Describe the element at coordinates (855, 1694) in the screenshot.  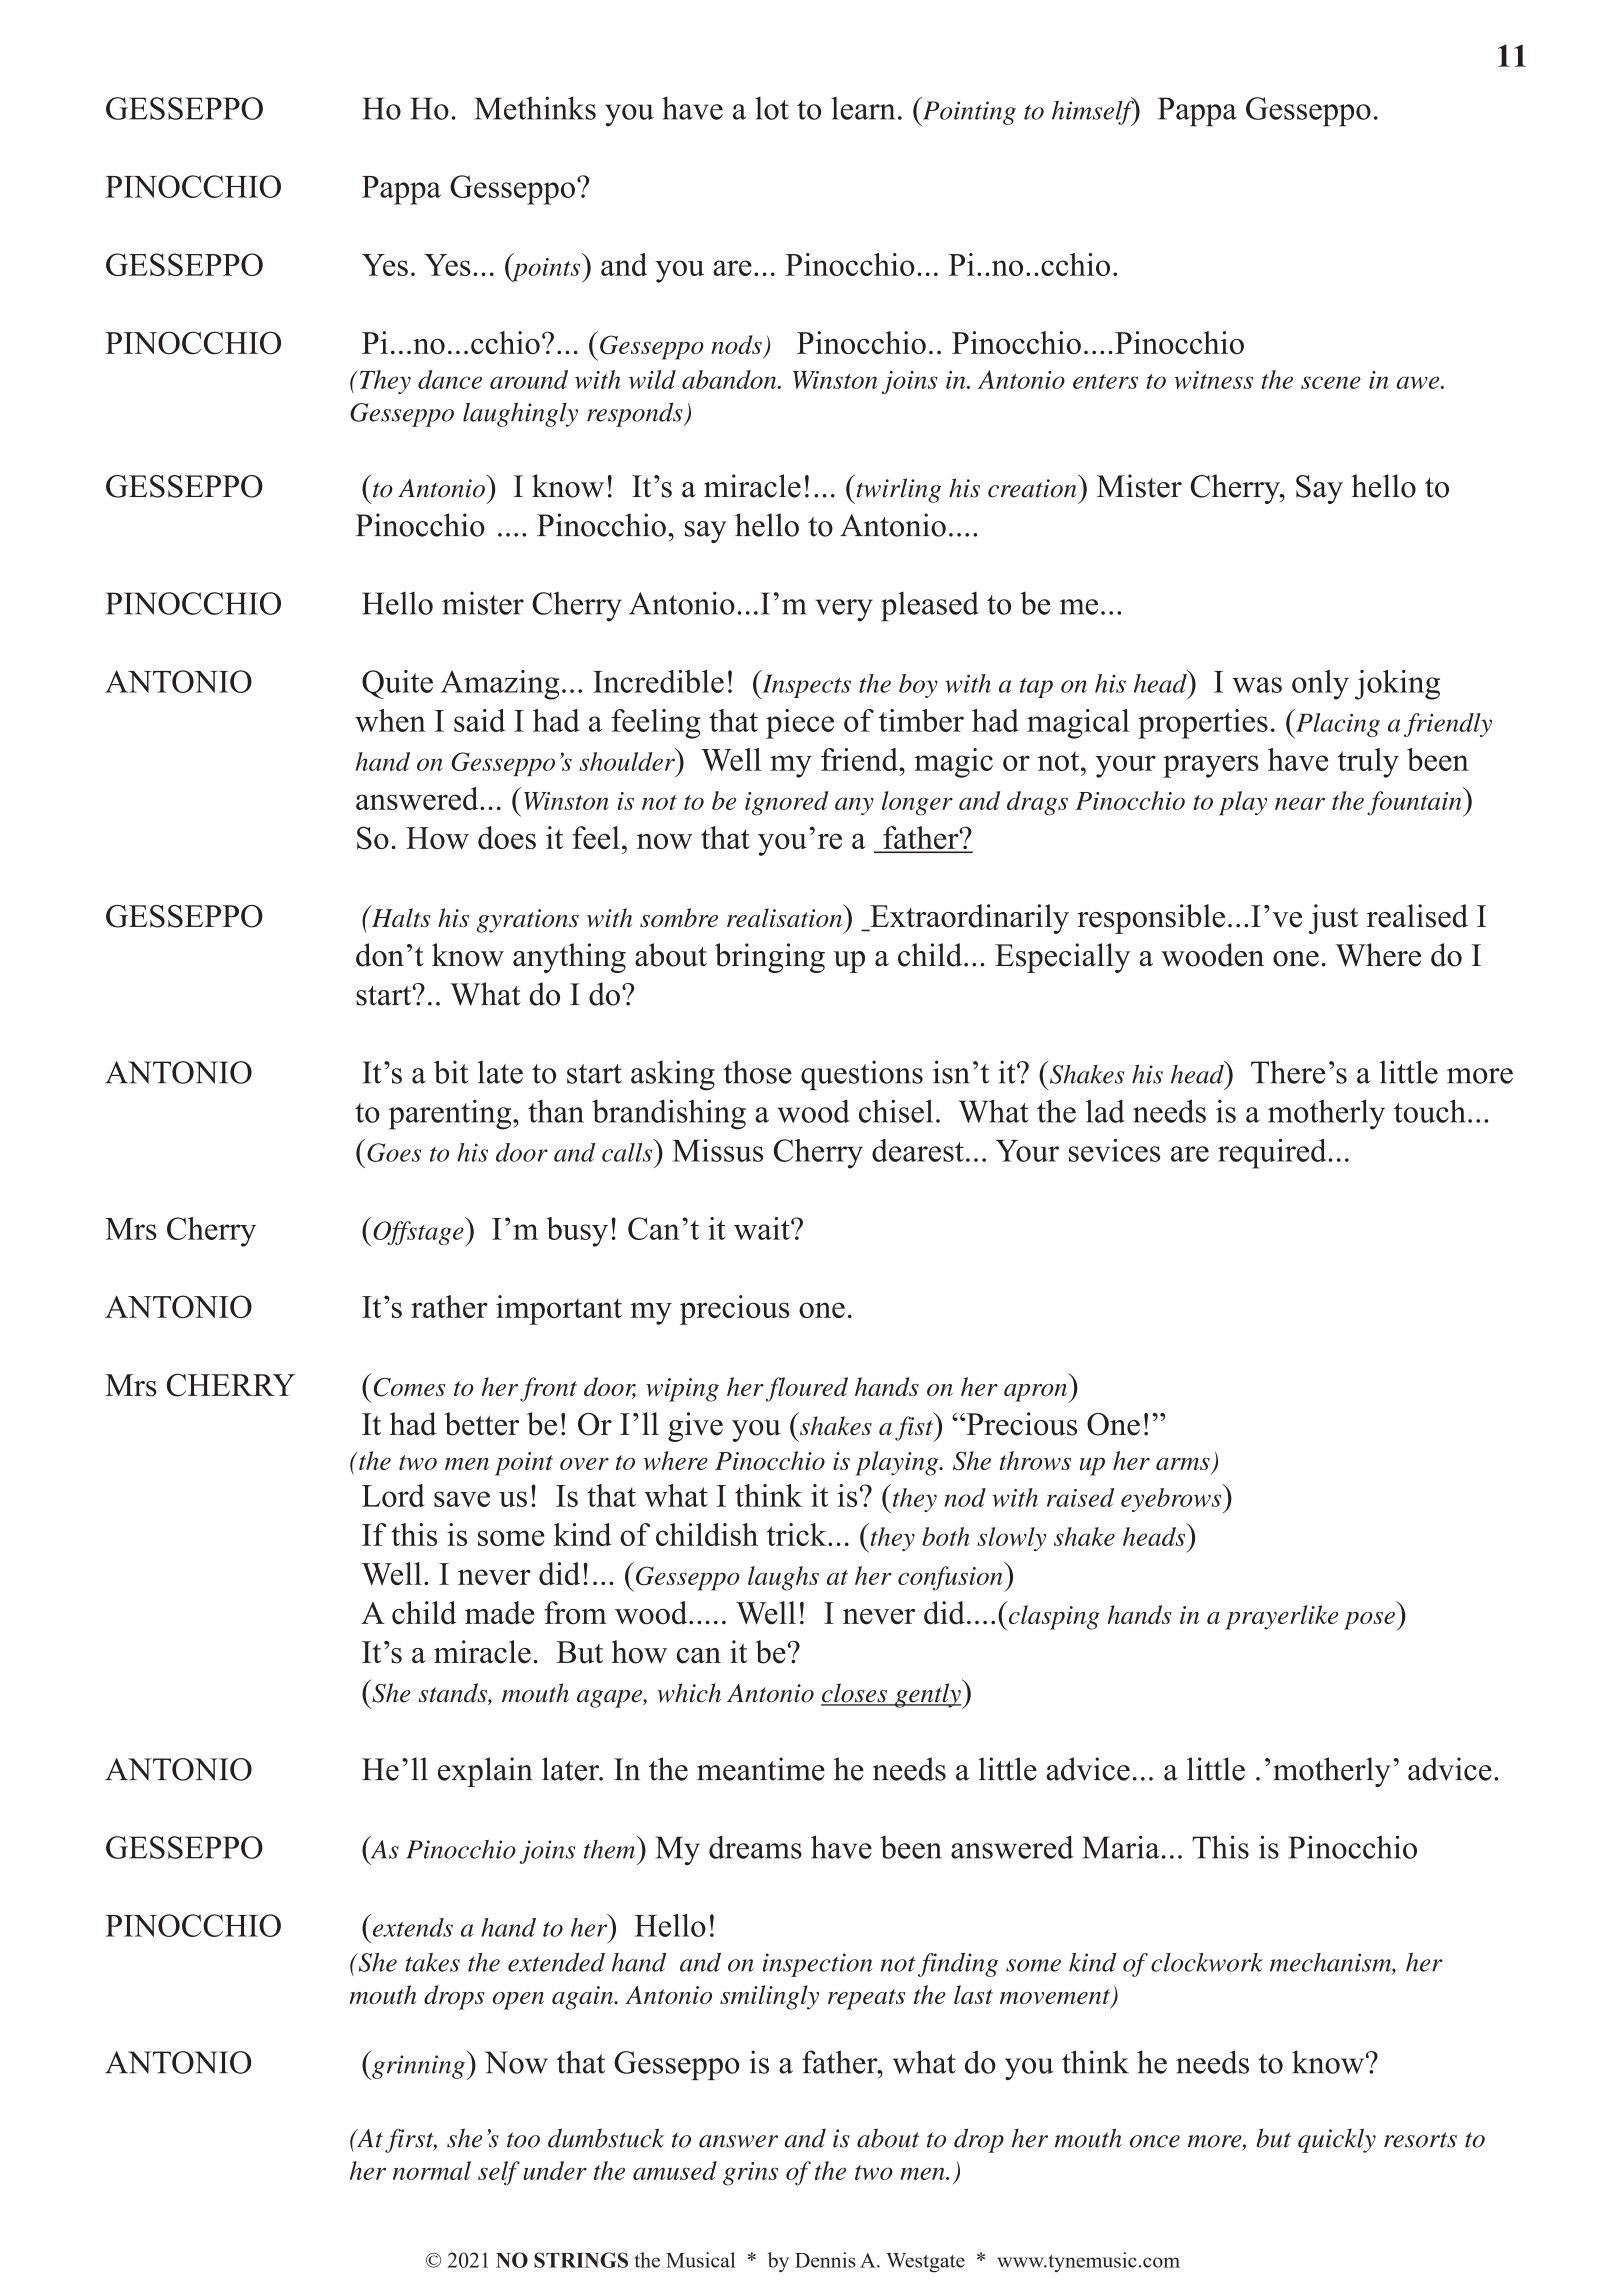
I see `closes` at that location.
